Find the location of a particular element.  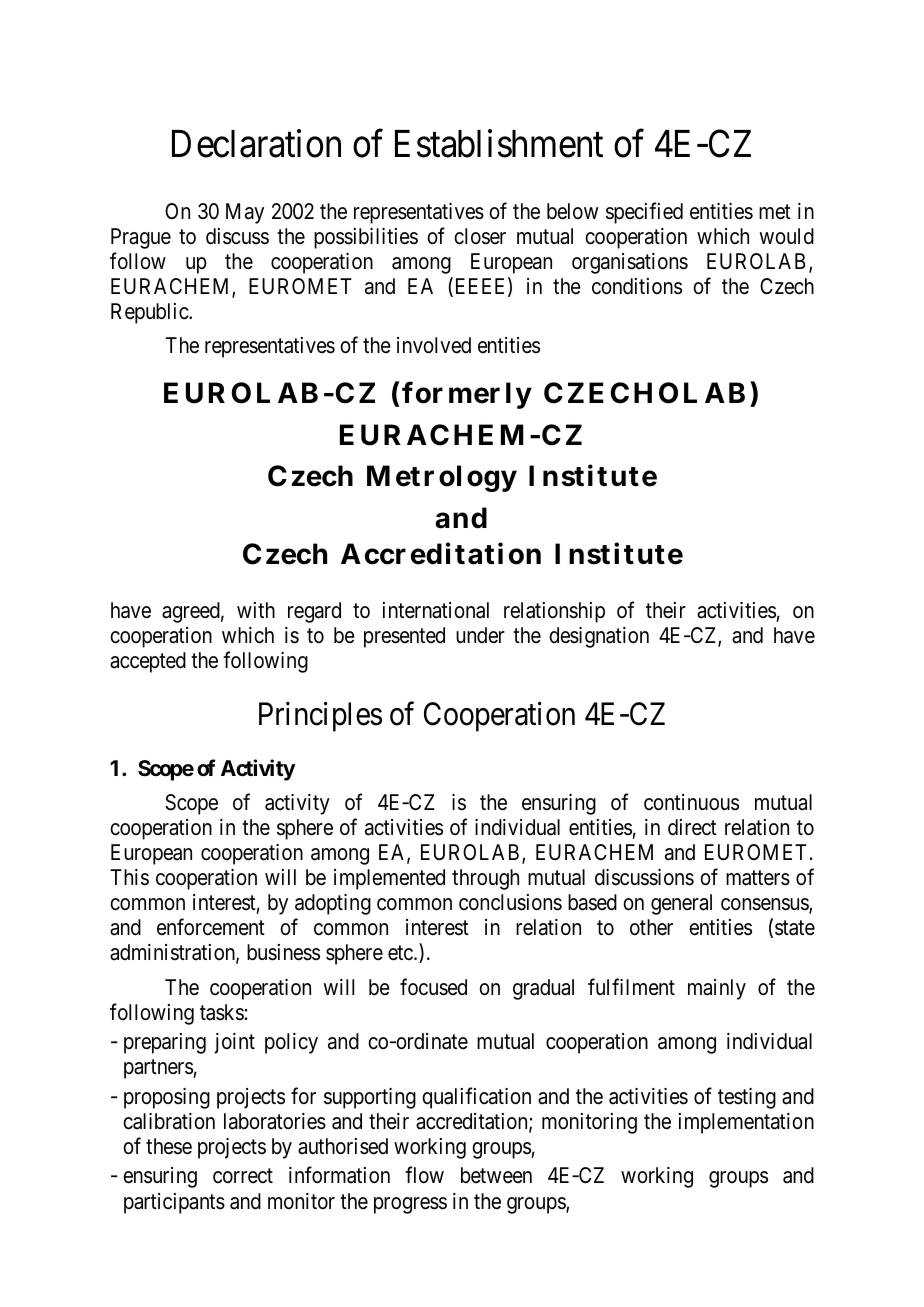

under is located at coordinates (480, 635).
